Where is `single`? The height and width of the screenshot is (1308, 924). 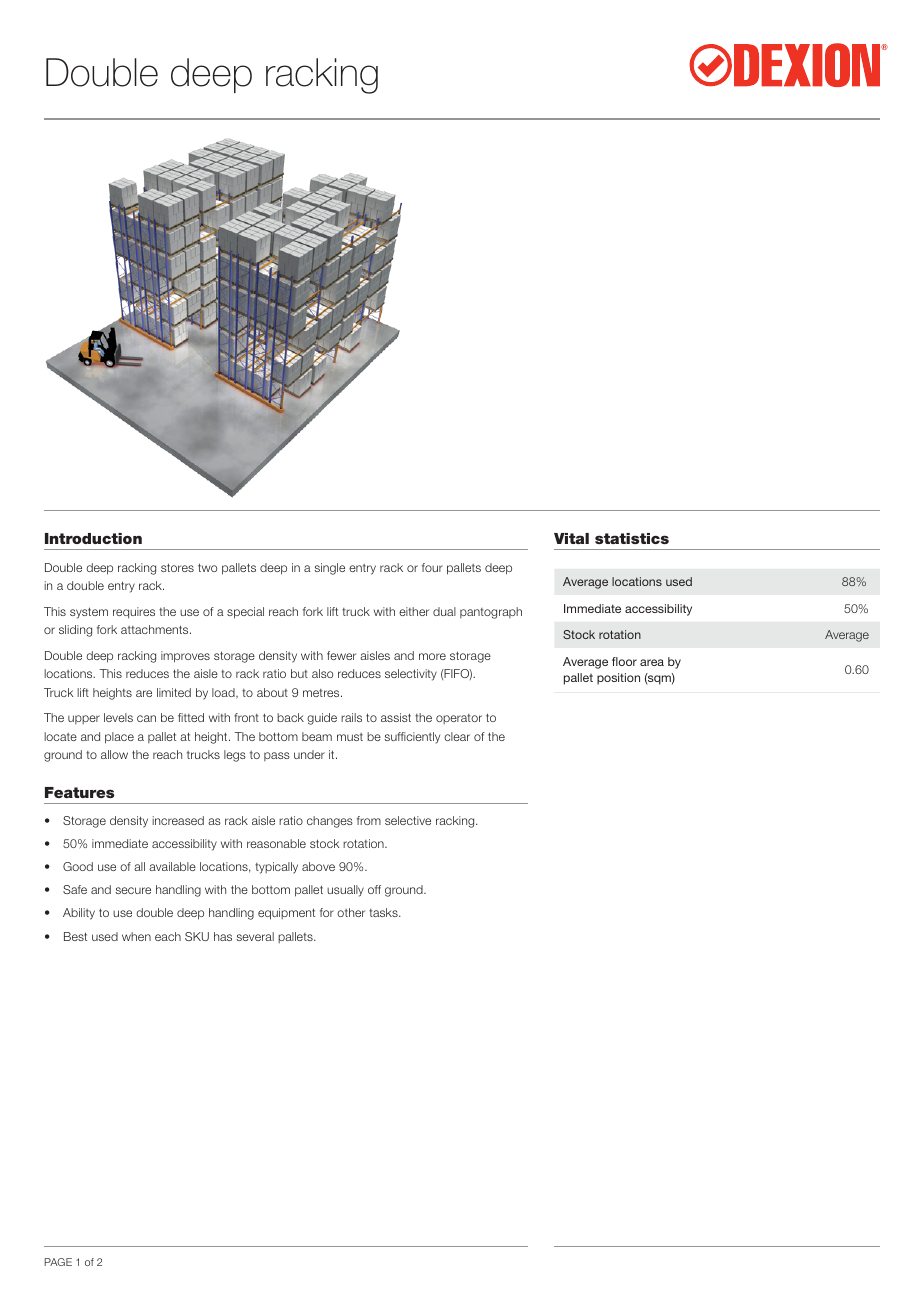
single is located at coordinates (329, 569).
